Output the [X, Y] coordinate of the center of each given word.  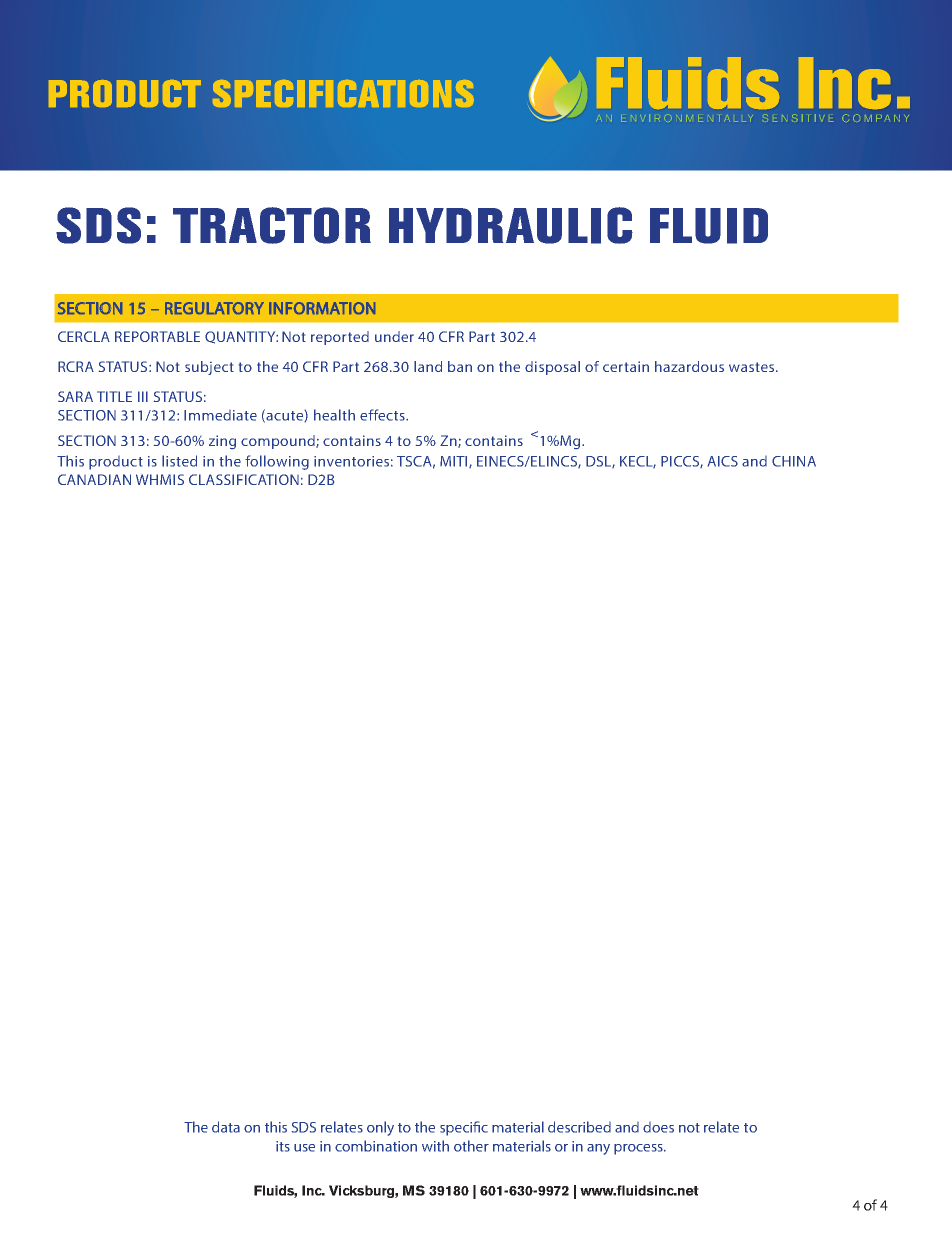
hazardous [689, 366]
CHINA [794, 461]
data [226, 1127]
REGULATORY [214, 308]
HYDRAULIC [511, 225]
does [658, 1127]
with [435, 1146]
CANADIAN [94, 479]
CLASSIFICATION [244, 479]
